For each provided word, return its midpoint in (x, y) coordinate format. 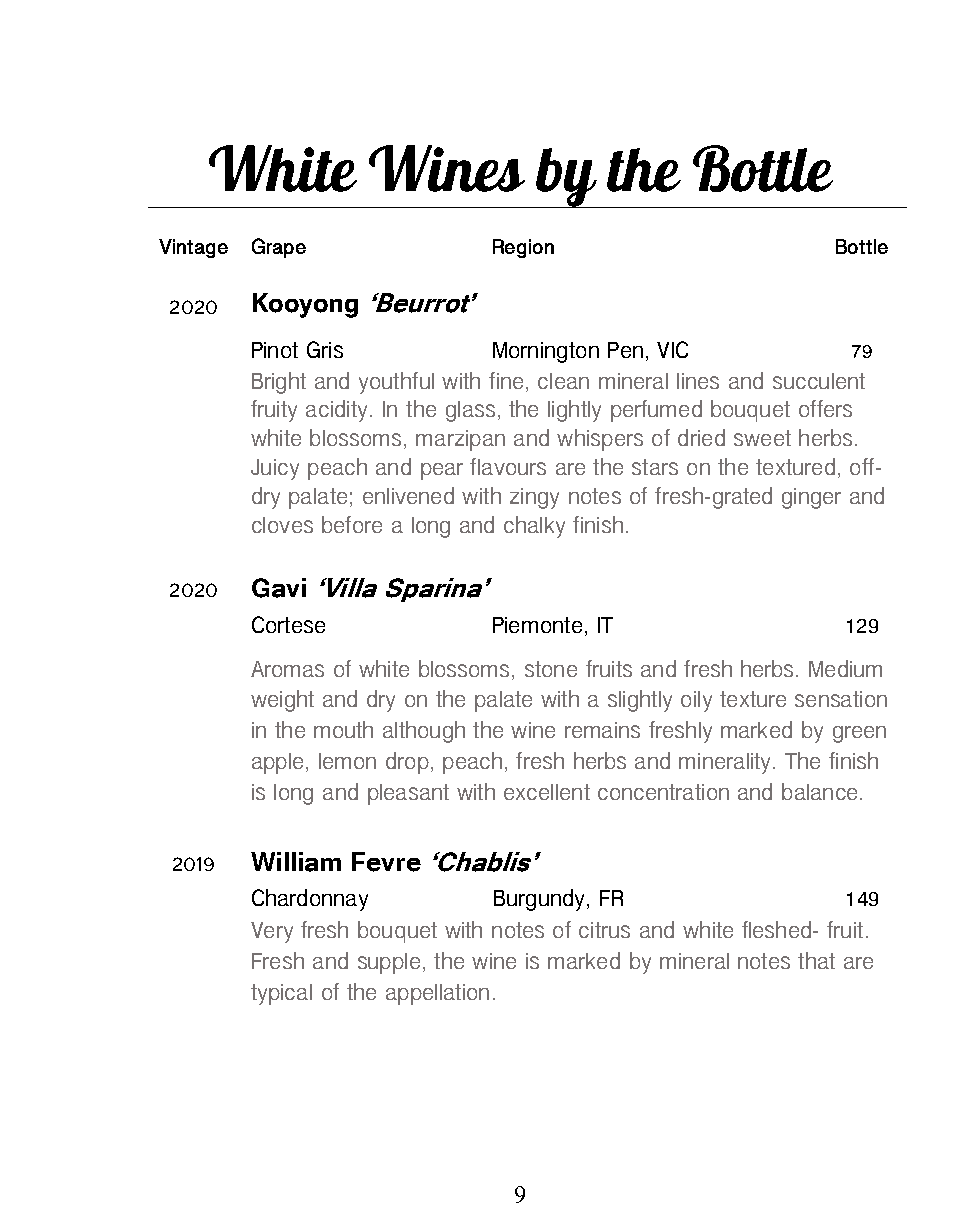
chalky (534, 527)
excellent (547, 792)
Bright (279, 383)
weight (282, 701)
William (296, 862)
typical (281, 994)
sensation (841, 699)
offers (825, 408)
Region (523, 248)
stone (551, 669)
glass (470, 411)
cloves (282, 525)
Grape (279, 248)
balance (819, 791)
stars (655, 467)
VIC (672, 349)
